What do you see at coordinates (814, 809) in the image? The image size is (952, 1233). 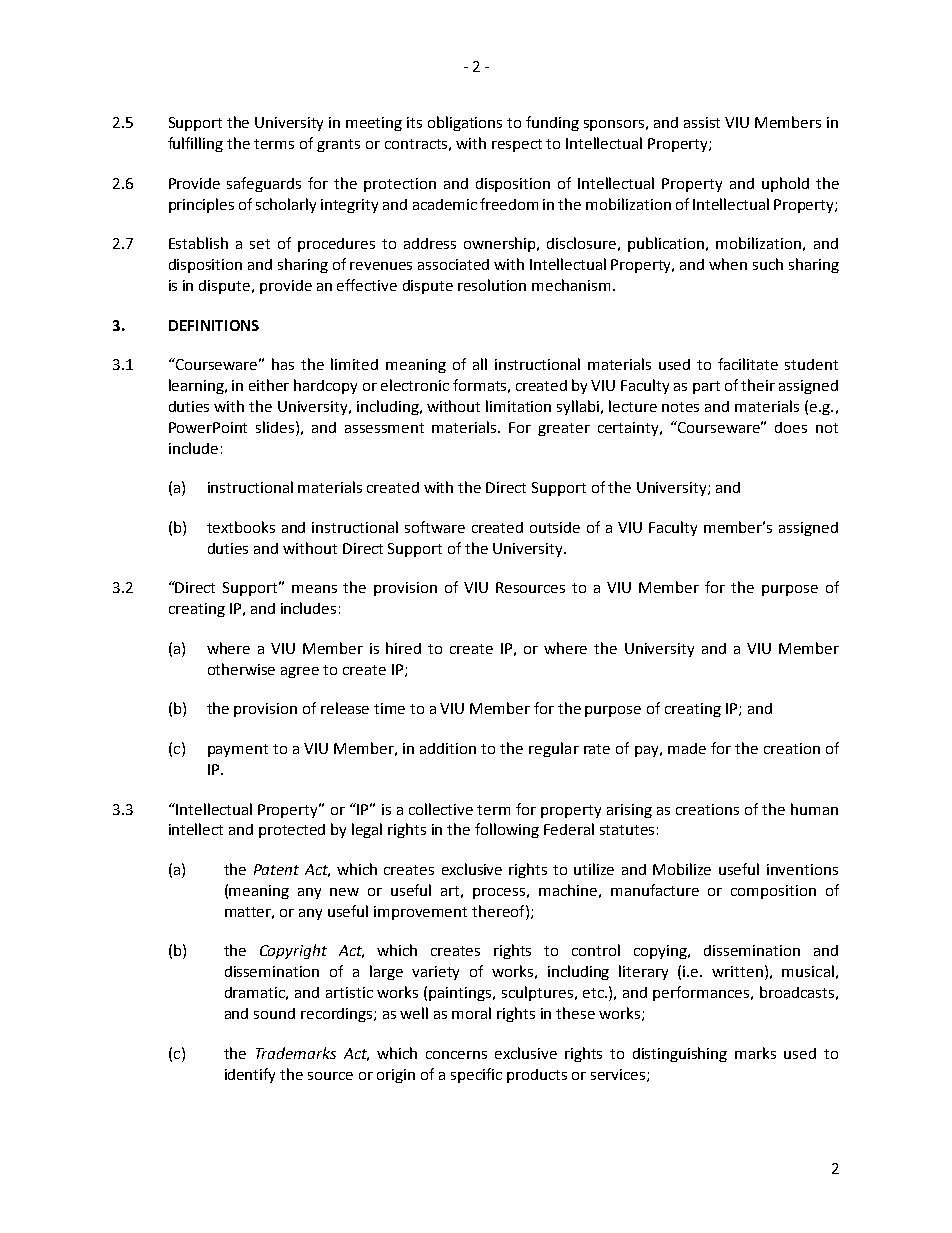 I see `human` at bounding box center [814, 809].
